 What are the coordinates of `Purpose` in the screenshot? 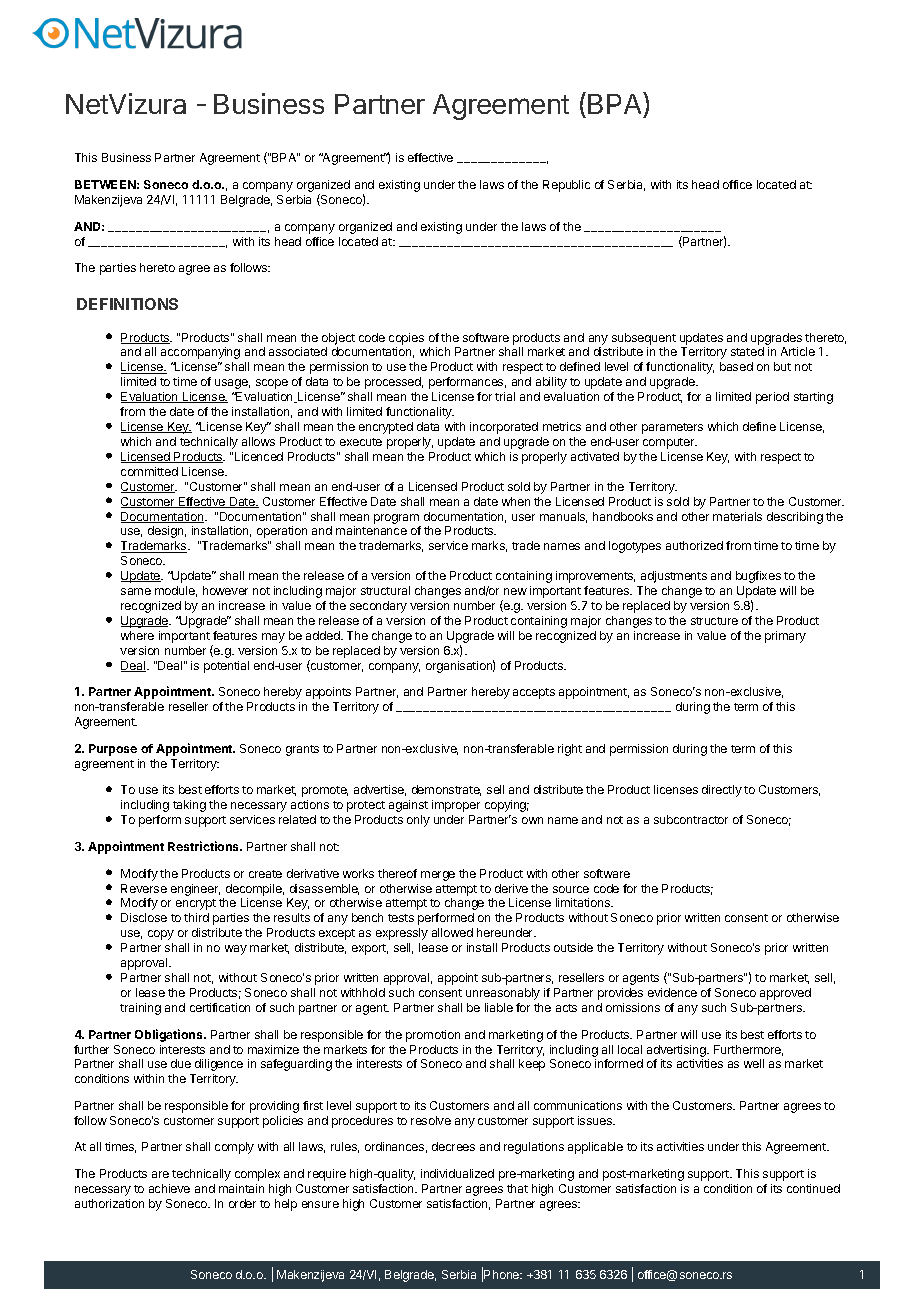 It's located at (113, 750).
